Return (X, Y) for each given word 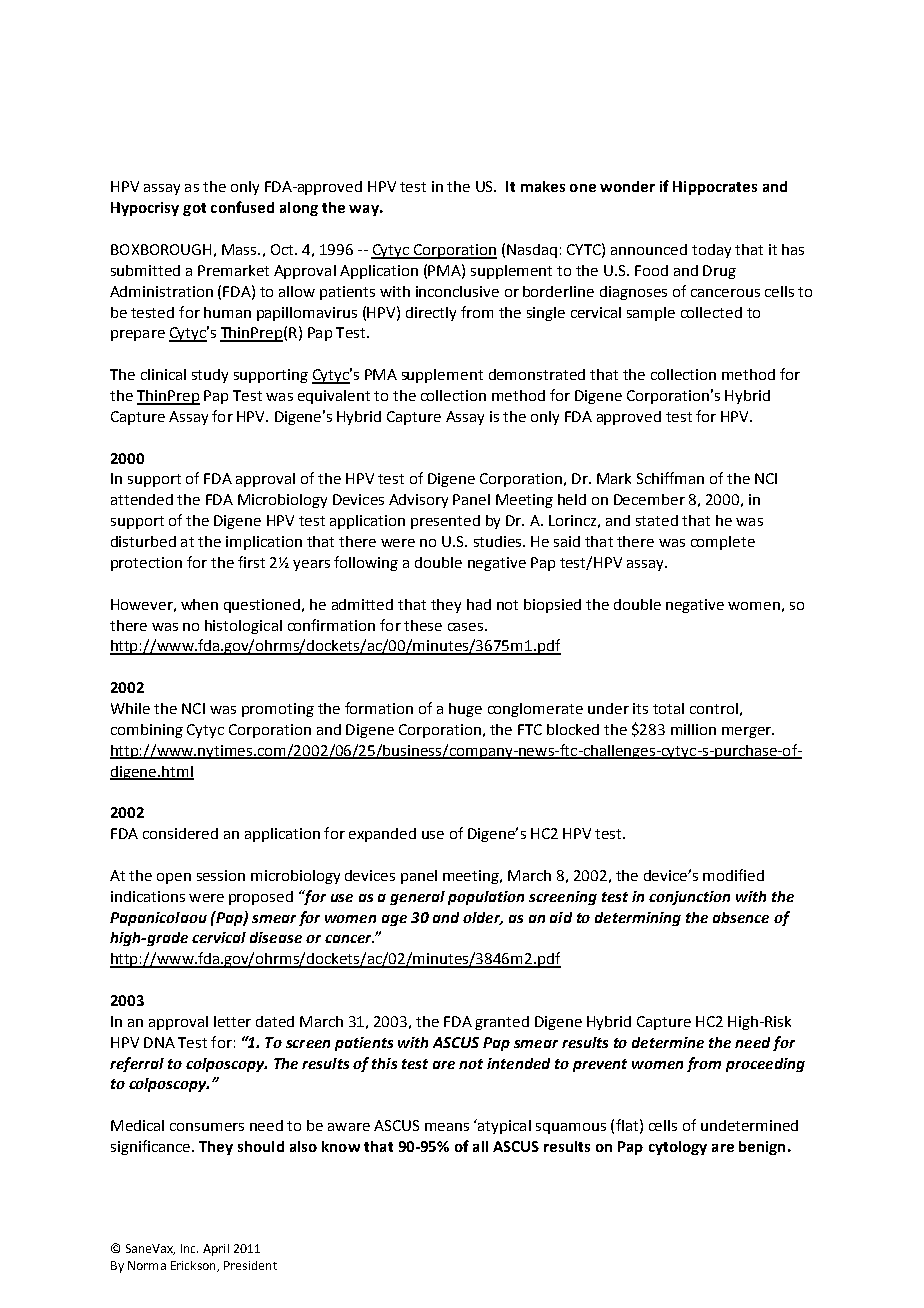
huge (465, 710)
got (194, 209)
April (216, 1250)
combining (147, 731)
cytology (678, 1148)
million (693, 729)
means (447, 1127)
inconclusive (457, 291)
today (711, 251)
